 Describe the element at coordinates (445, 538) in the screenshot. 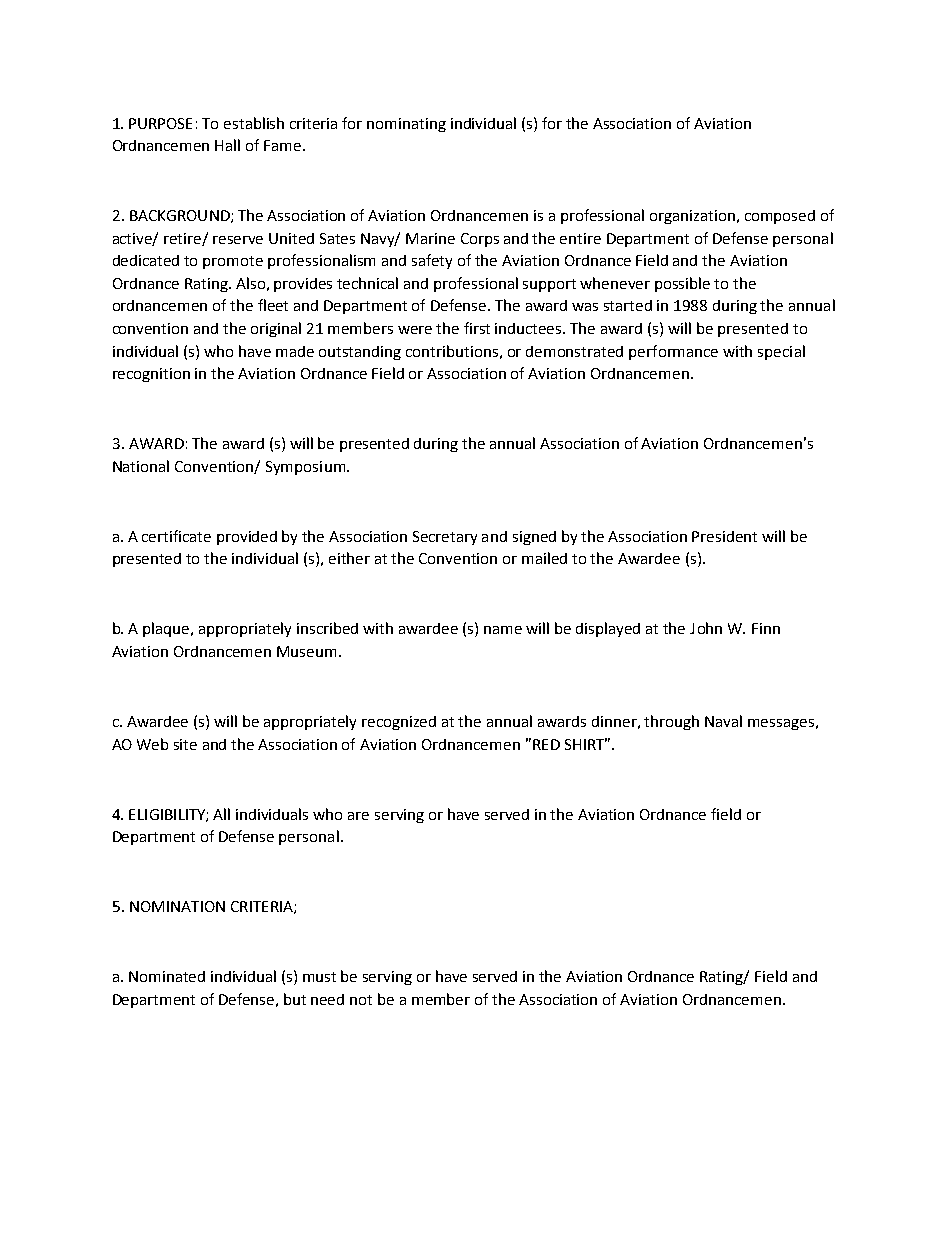

I see `Secretary` at that location.
